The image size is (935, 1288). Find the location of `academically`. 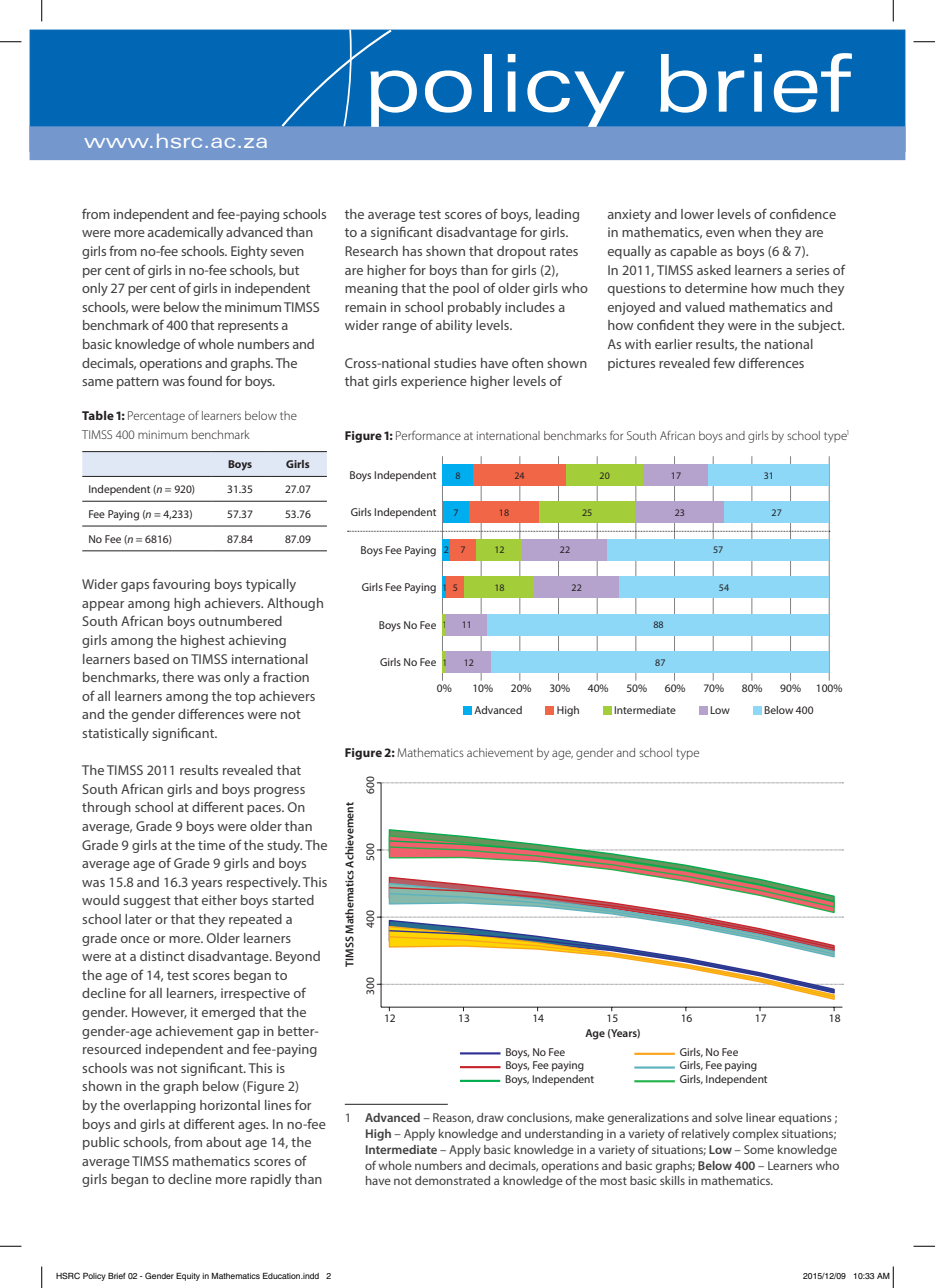

academically is located at coordinates (185, 233).
